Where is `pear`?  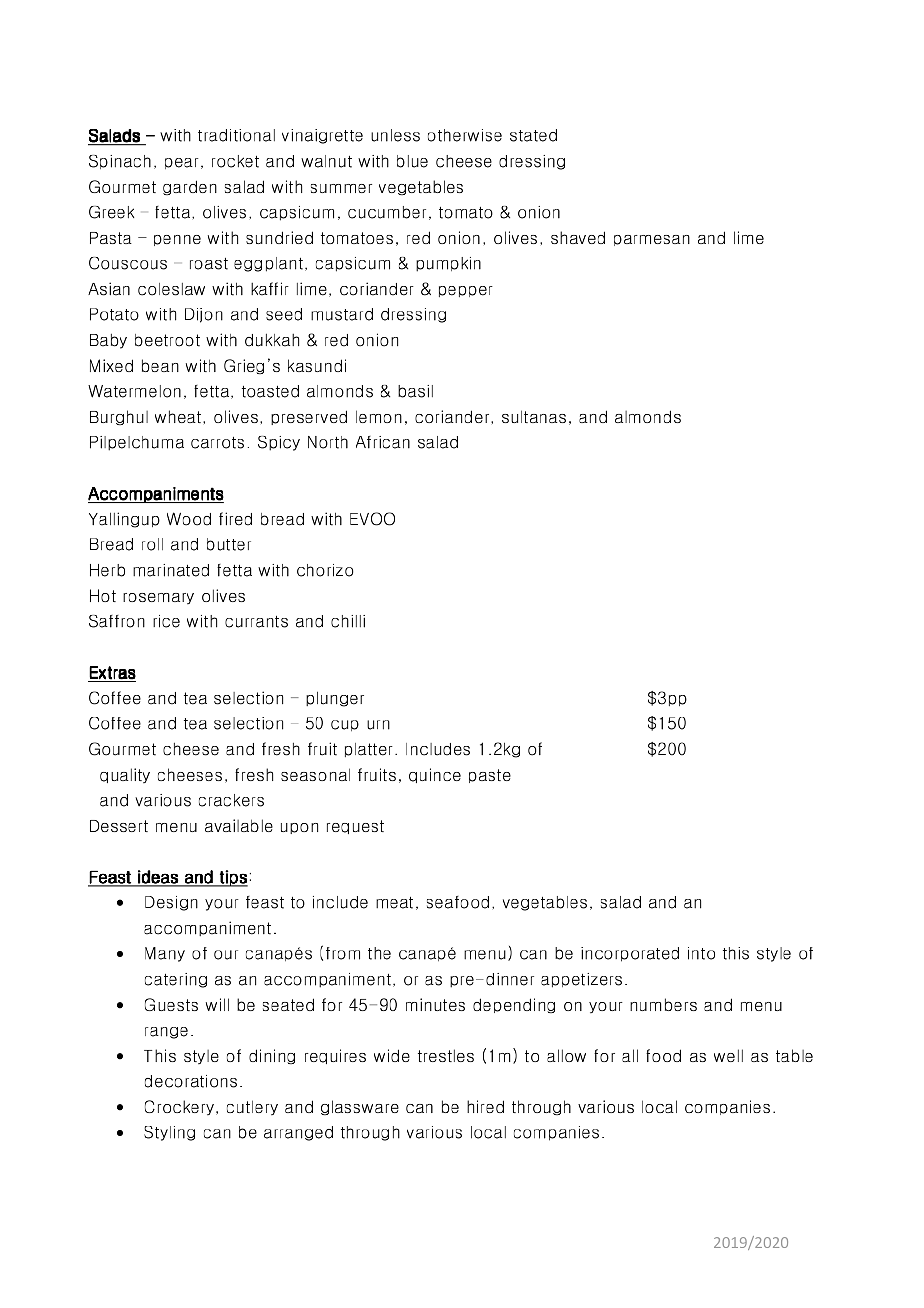
pear is located at coordinates (181, 163).
